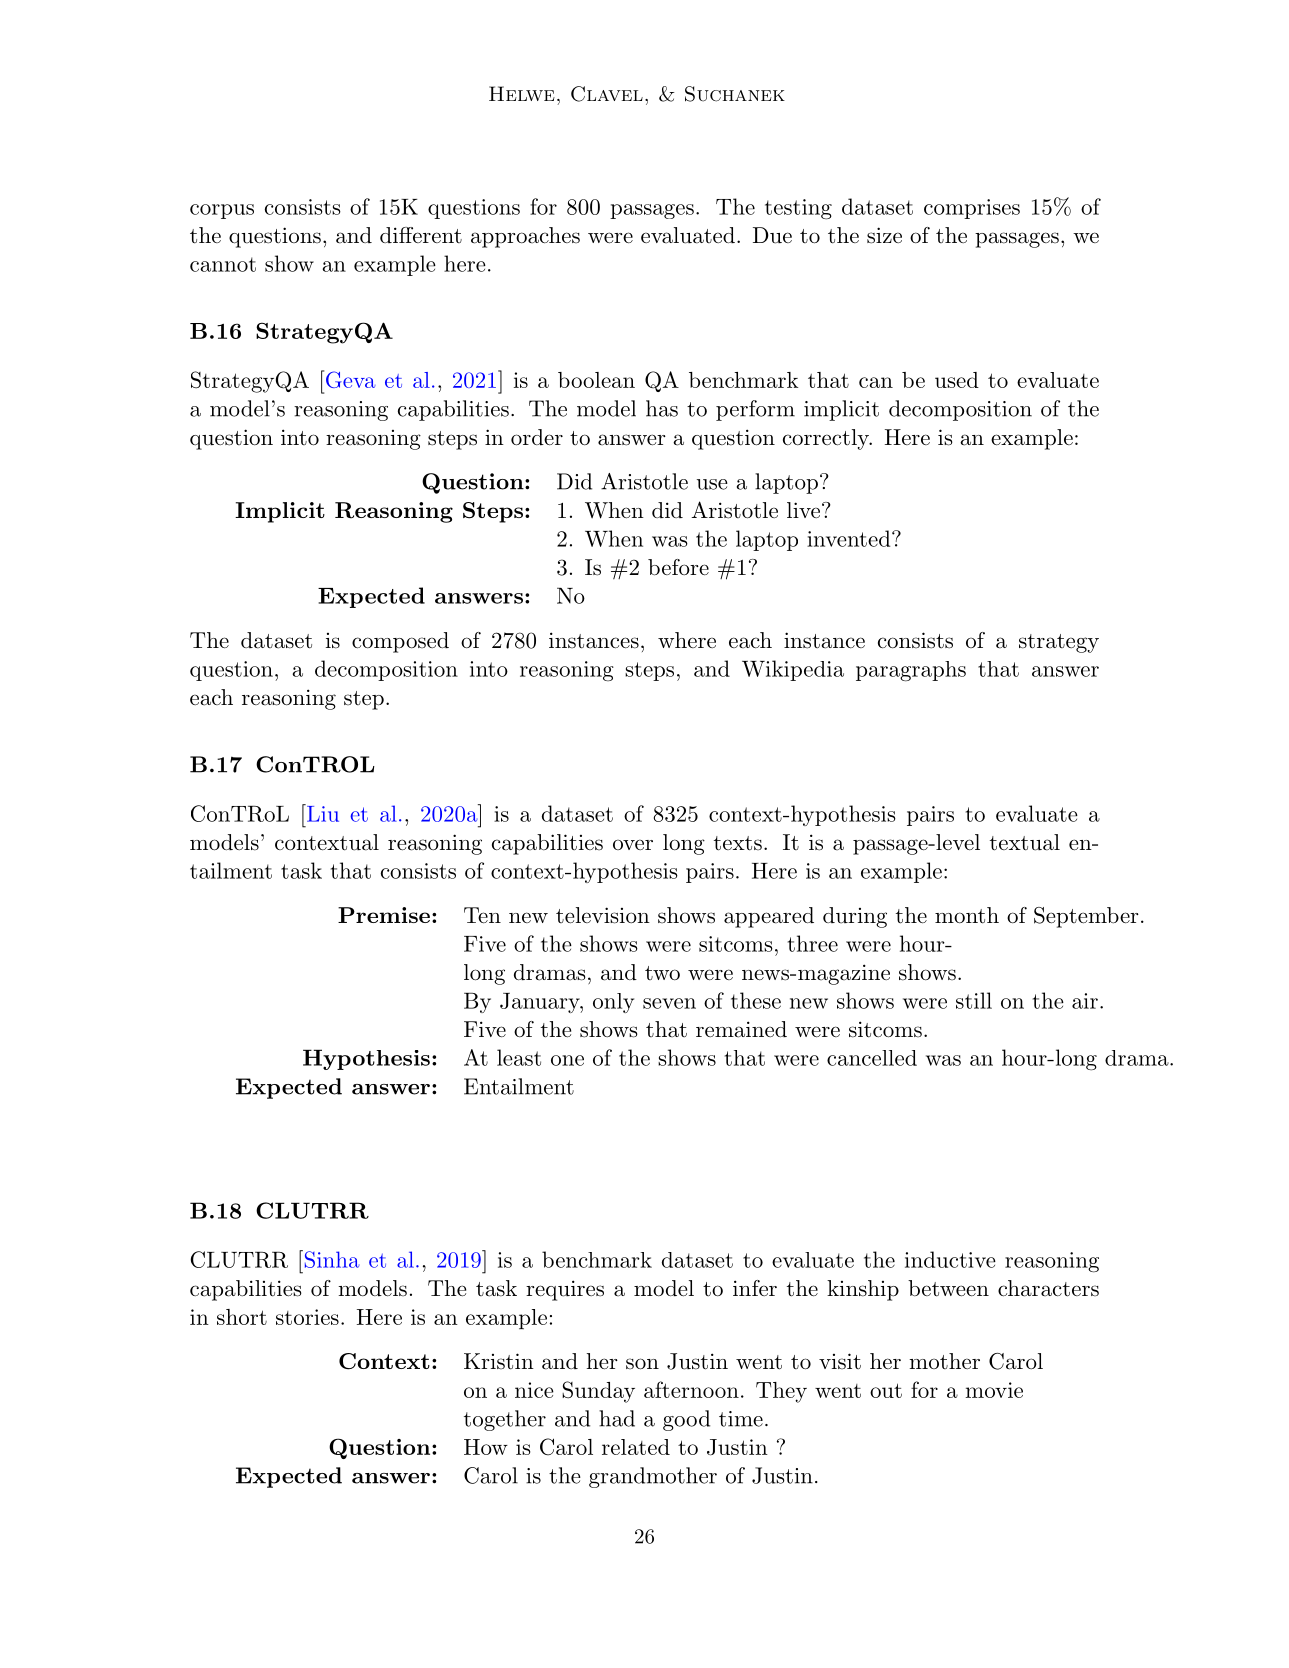 Image resolution: width=1289 pixels, height=1668 pixels. What do you see at coordinates (678, 567) in the image?
I see `before` at bounding box center [678, 567].
